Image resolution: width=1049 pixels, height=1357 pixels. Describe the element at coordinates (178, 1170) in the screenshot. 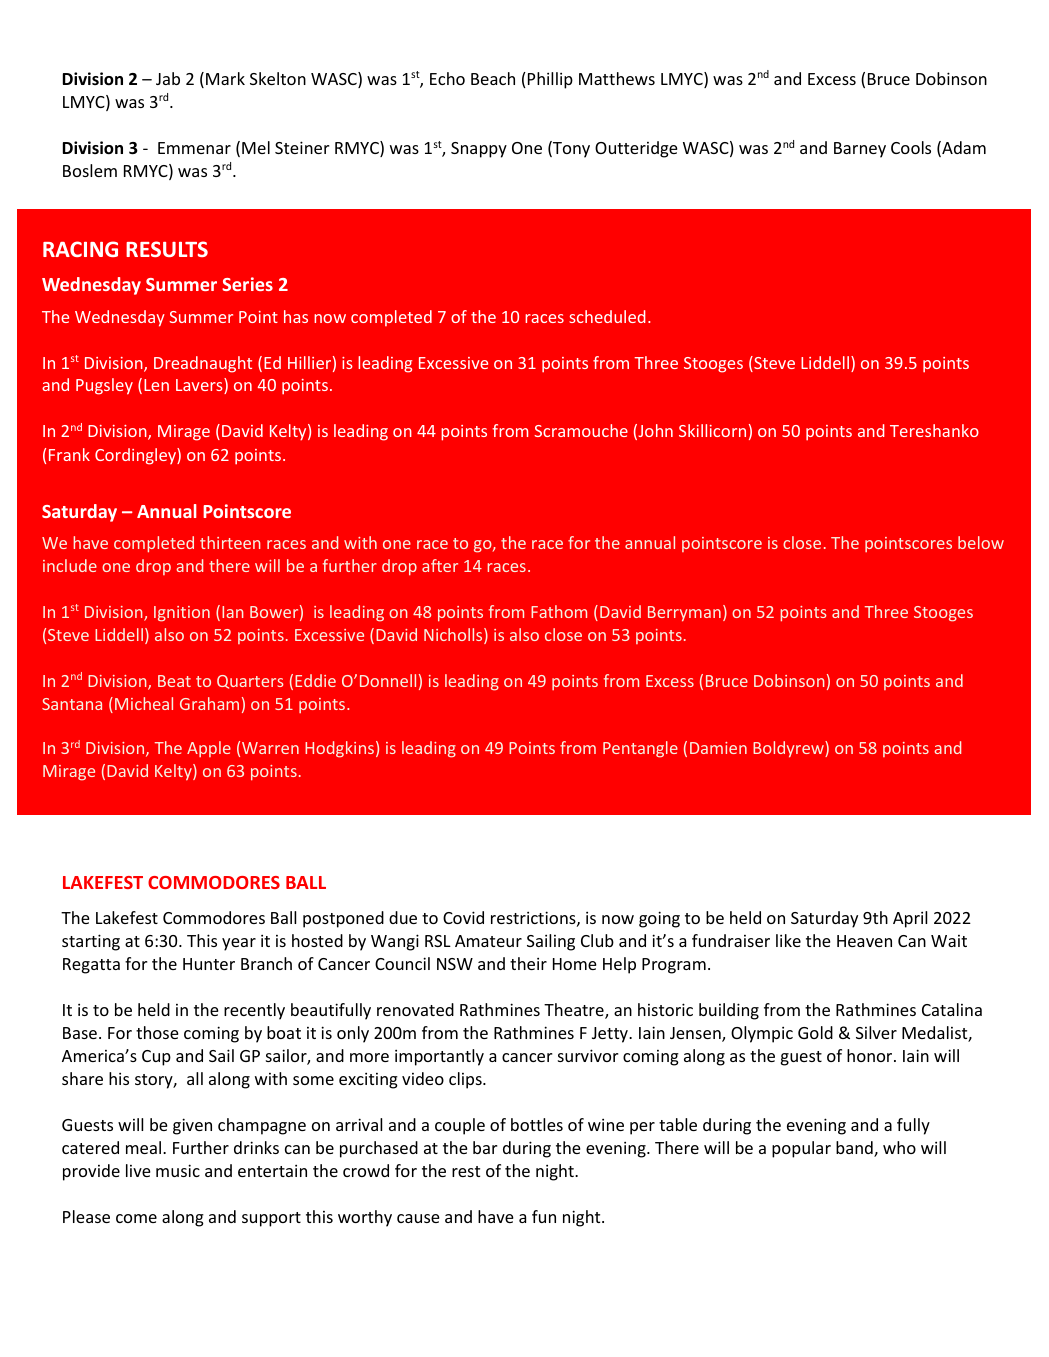

I see `music` at that location.
